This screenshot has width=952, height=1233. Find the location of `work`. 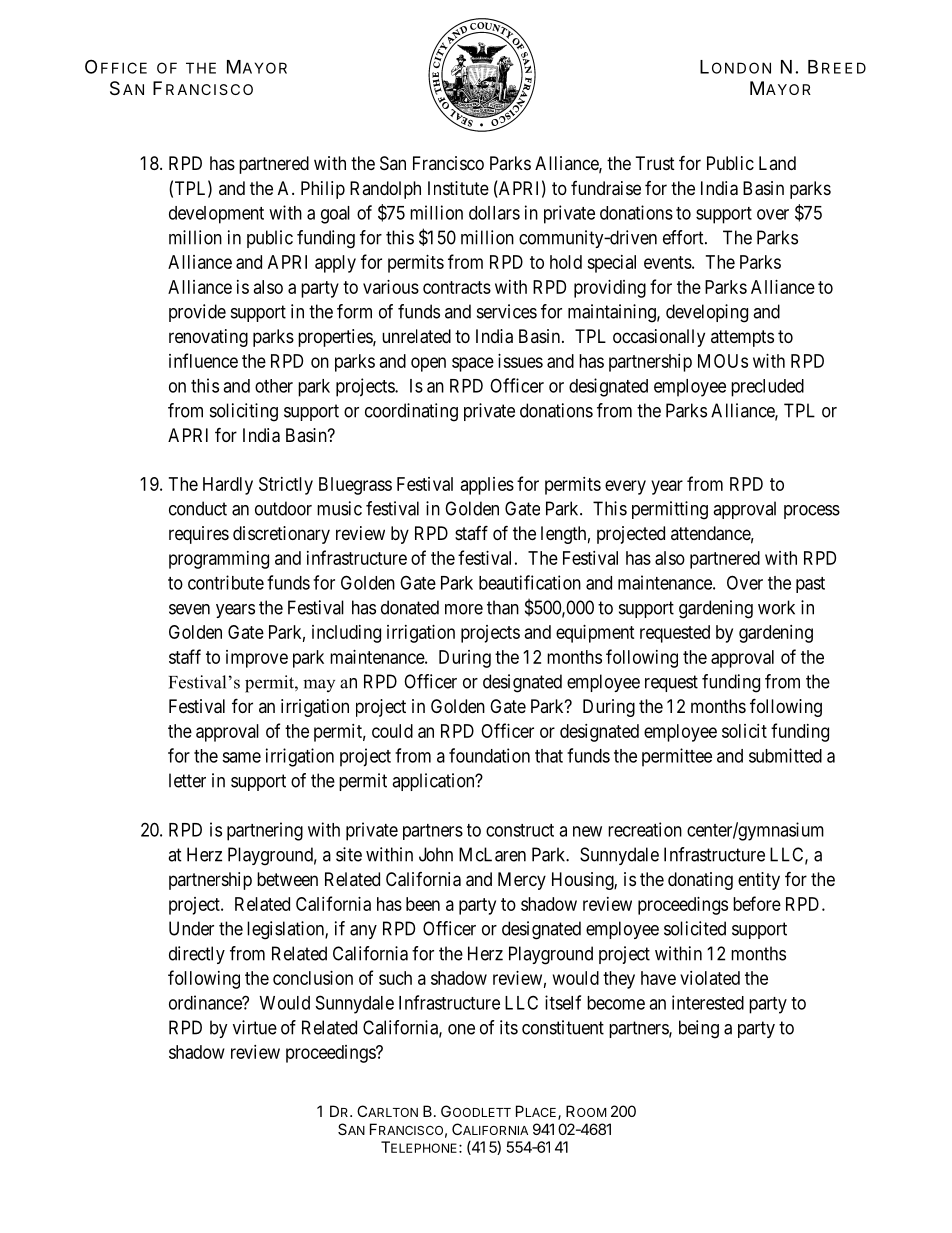

work is located at coordinates (776, 607).
